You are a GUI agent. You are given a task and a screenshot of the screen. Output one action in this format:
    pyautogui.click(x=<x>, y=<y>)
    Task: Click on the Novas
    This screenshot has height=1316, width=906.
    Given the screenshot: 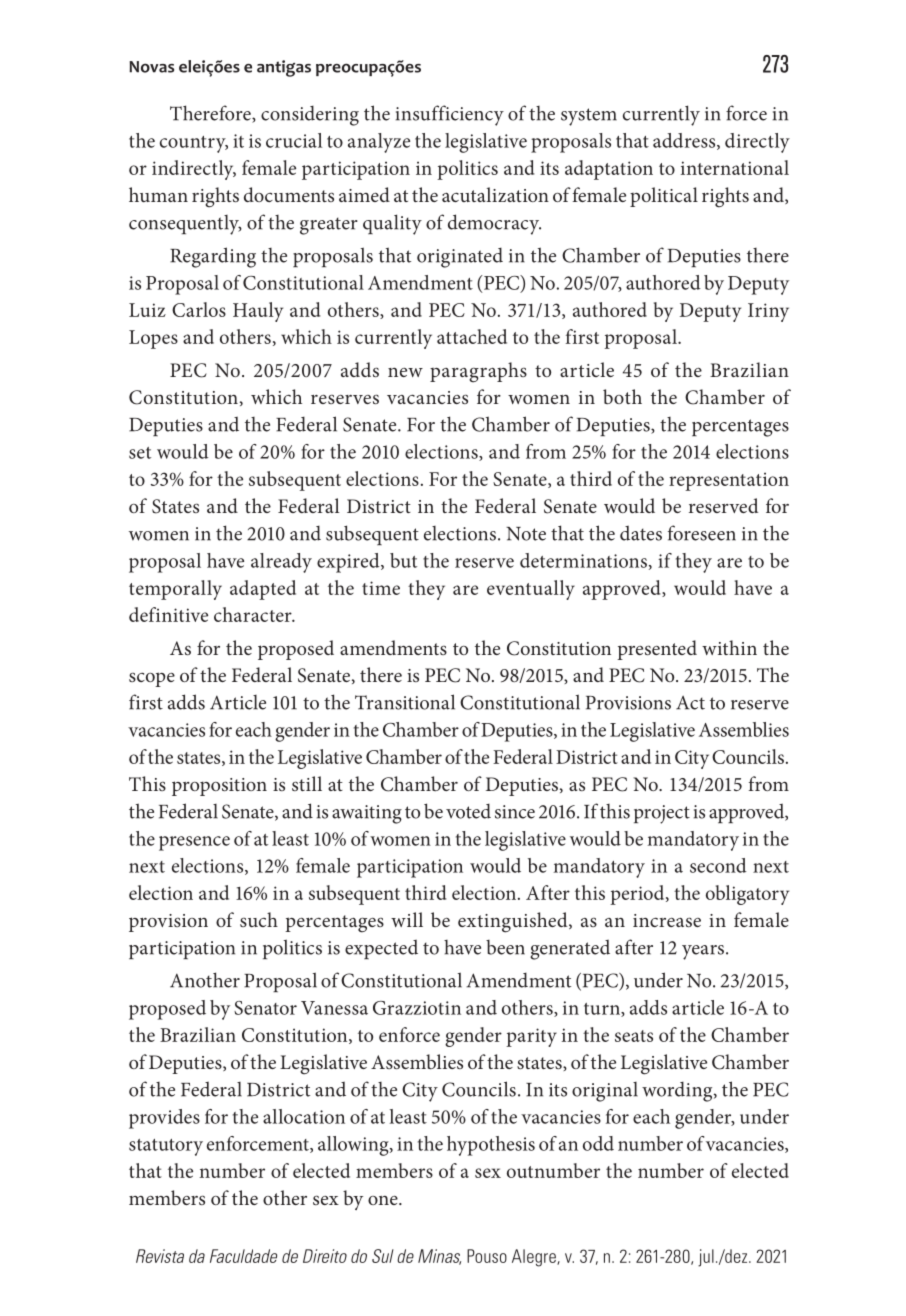 What is the action you would take?
    pyautogui.click(x=151, y=67)
